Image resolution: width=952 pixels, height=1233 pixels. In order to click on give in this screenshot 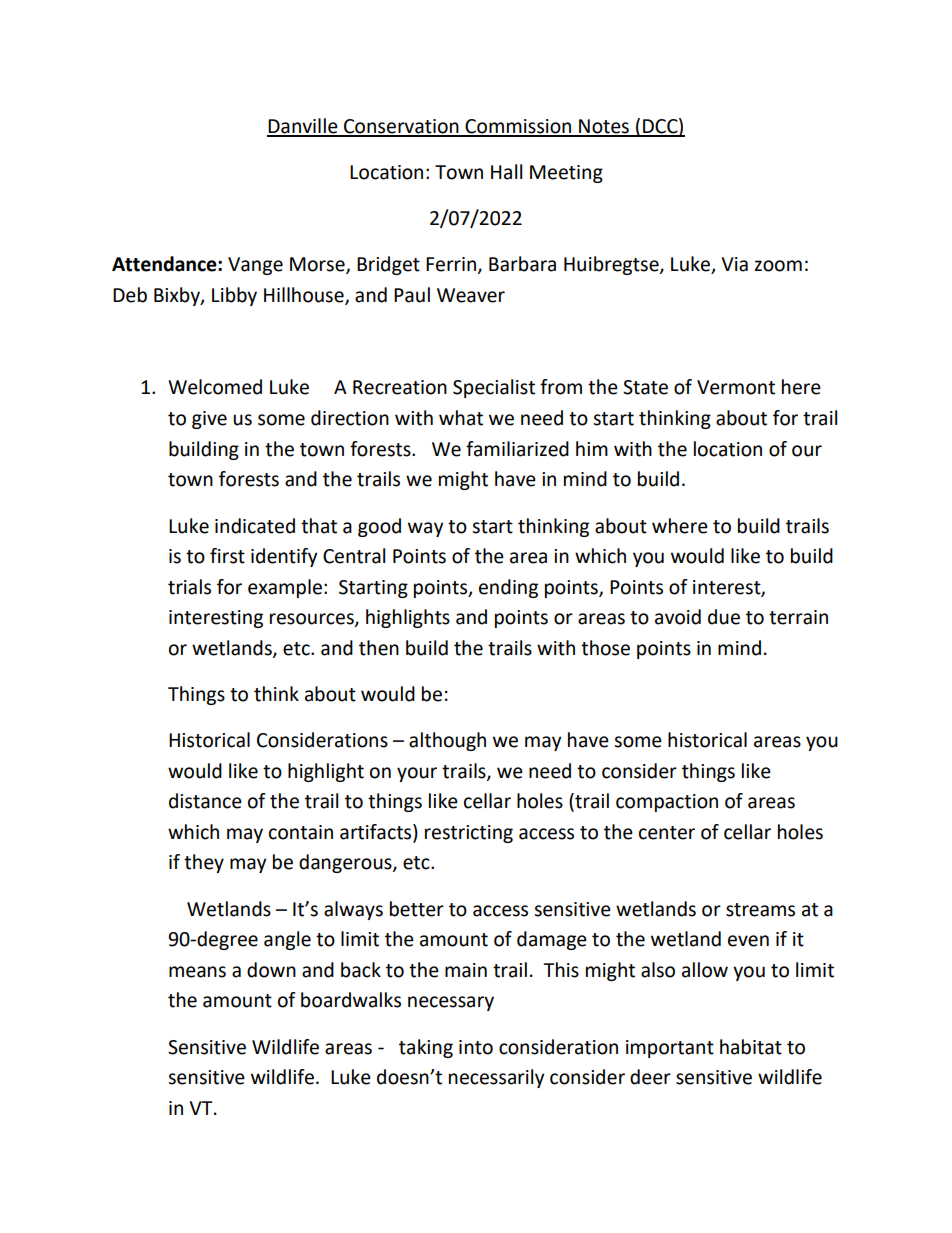, I will do `click(209, 420)`.
